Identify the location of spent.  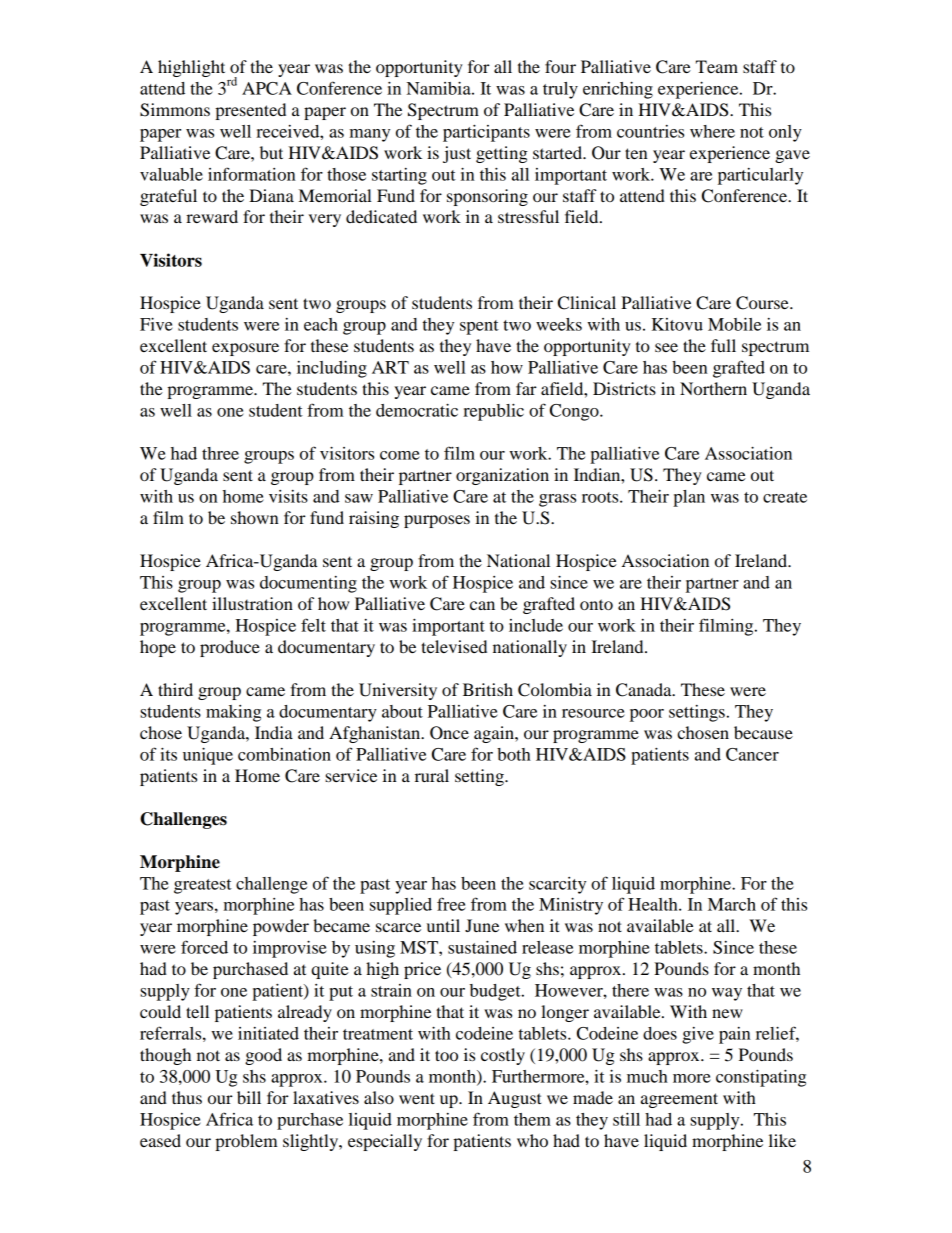
(479, 327).
